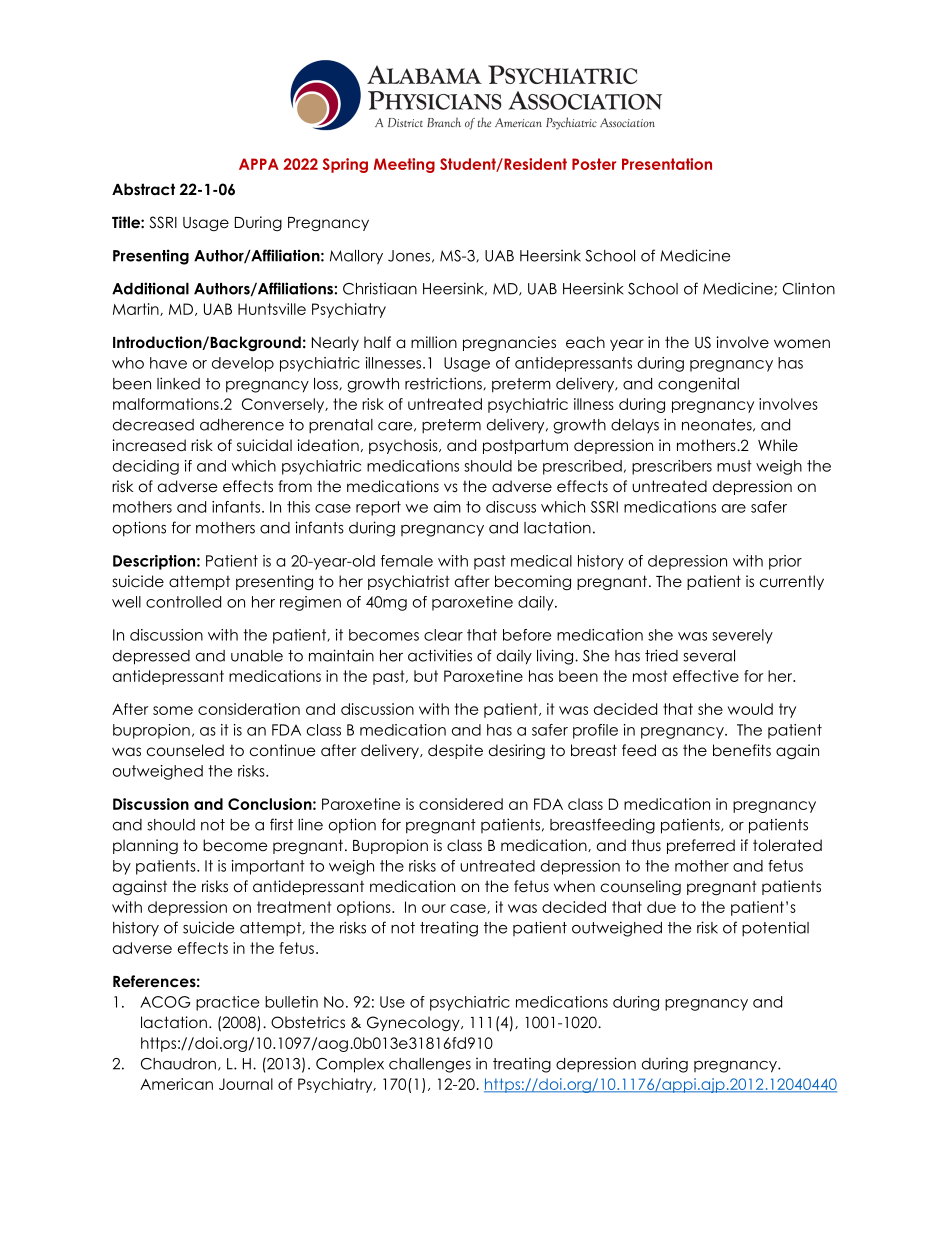  I want to click on prior, so click(785, 562).
